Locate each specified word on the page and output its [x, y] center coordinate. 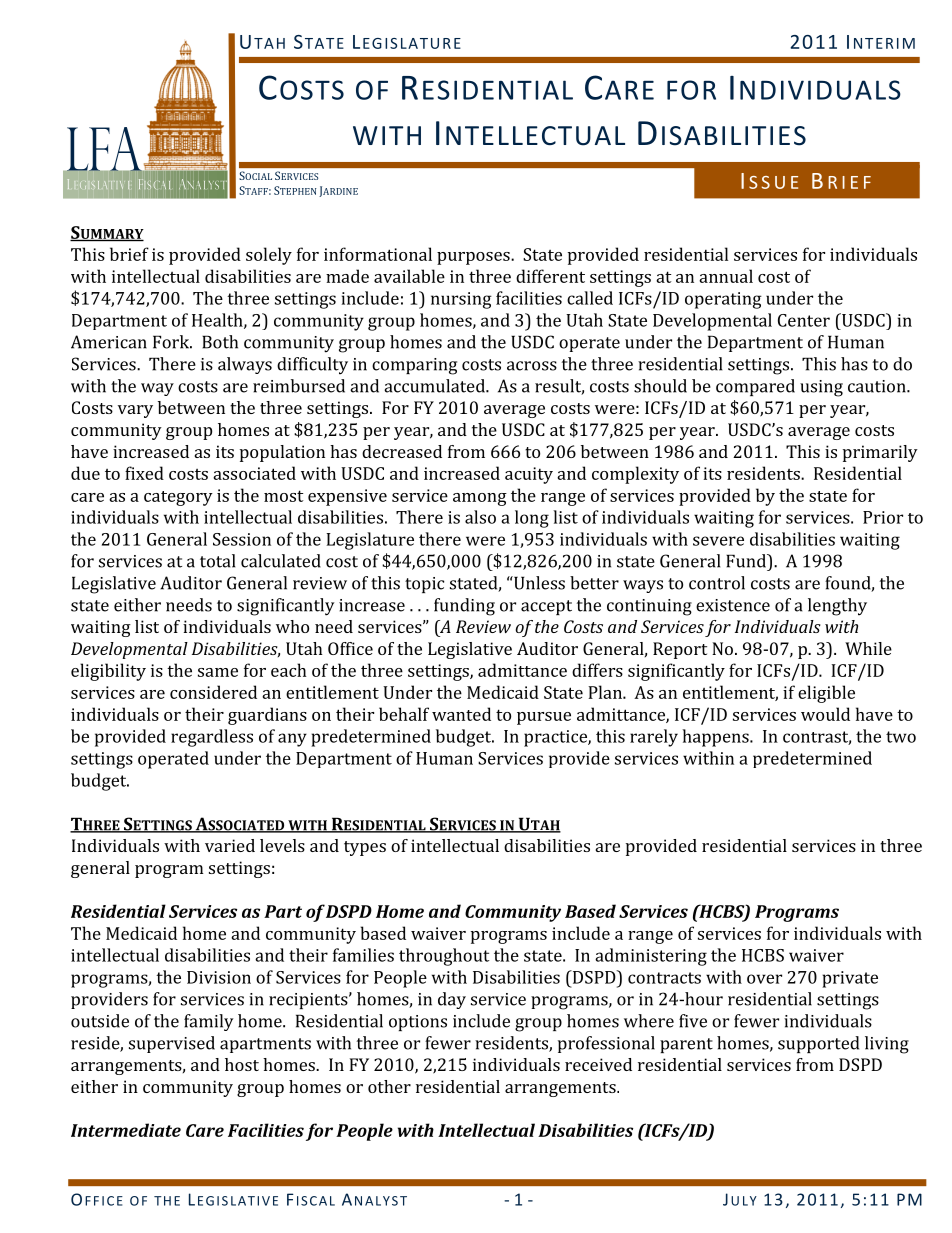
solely [269, 256]
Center [804, 320]
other [389, 1086]
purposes [474, 258]
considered [213, 692]
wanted [461, 714]
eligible [826, 694]
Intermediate [126, 1130]
